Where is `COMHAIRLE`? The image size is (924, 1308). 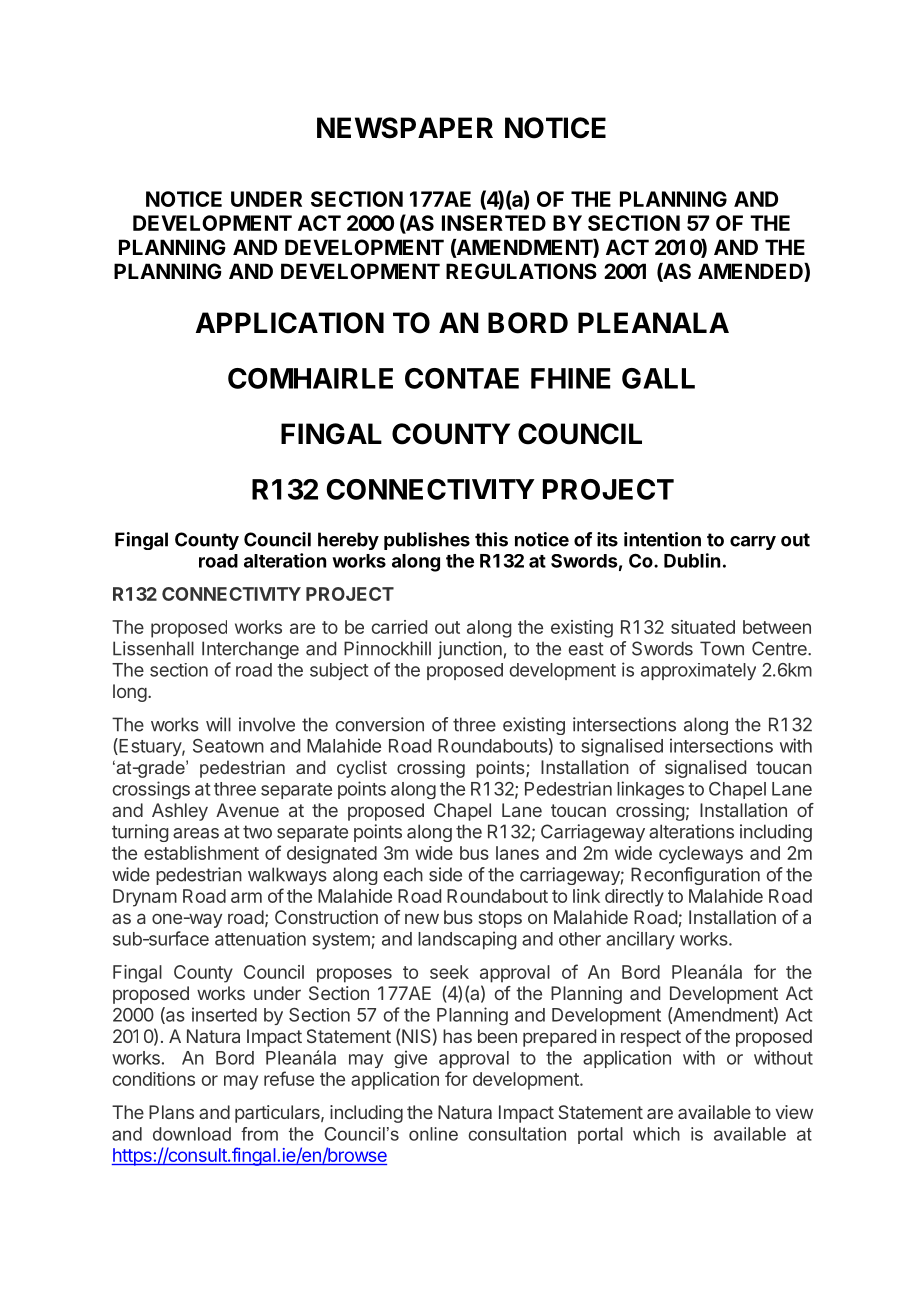 COMHAIRLE is located at coordinates (310, 378).
